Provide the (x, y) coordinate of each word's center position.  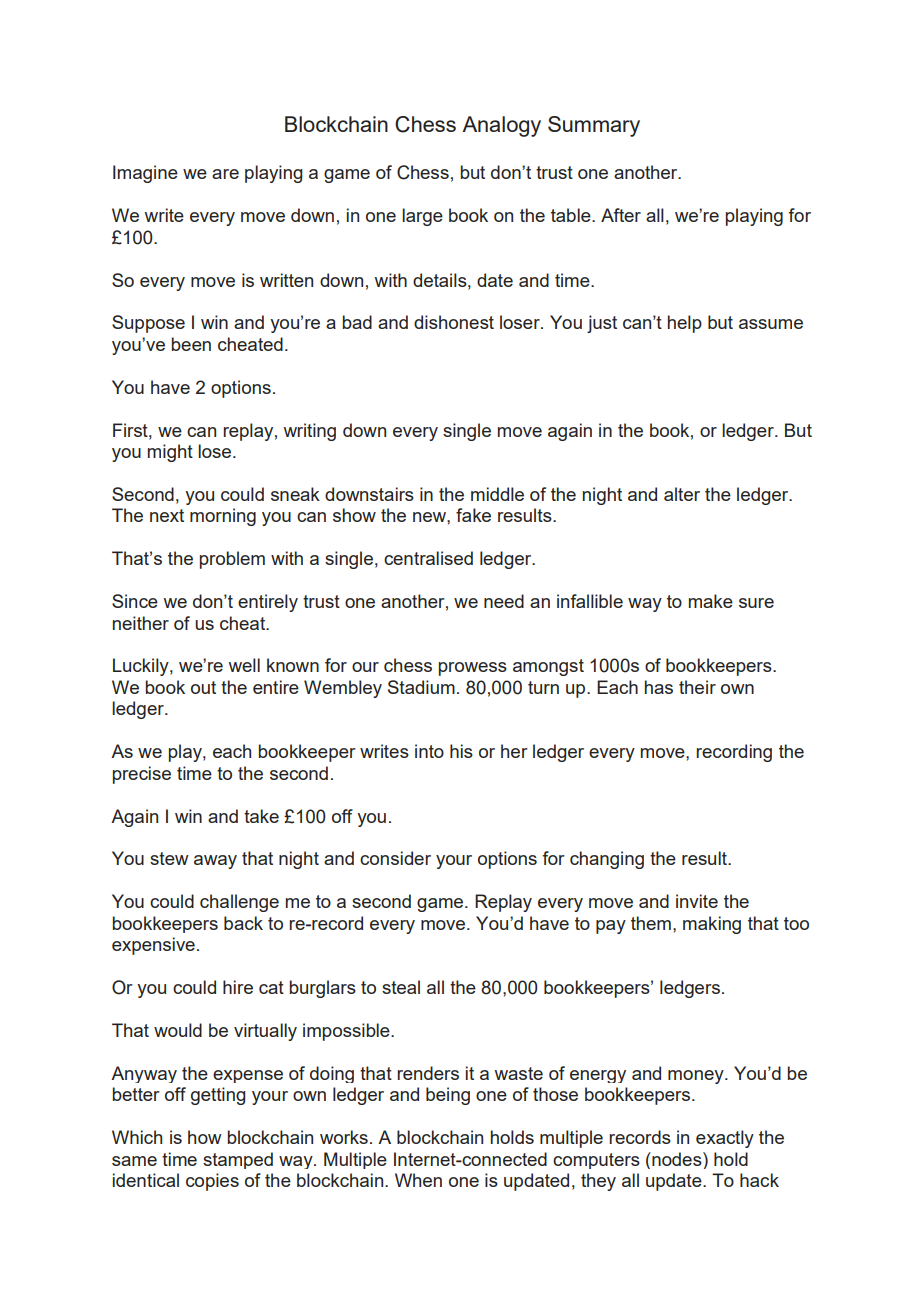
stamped (238, 1160)
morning (223, 517)
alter (682, 494)
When (418, 1180)
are (225, 174)
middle (497, 494)
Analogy (501, 126)
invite (697, 901)
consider (395, 858)
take (261, 816)
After (621, 215)
